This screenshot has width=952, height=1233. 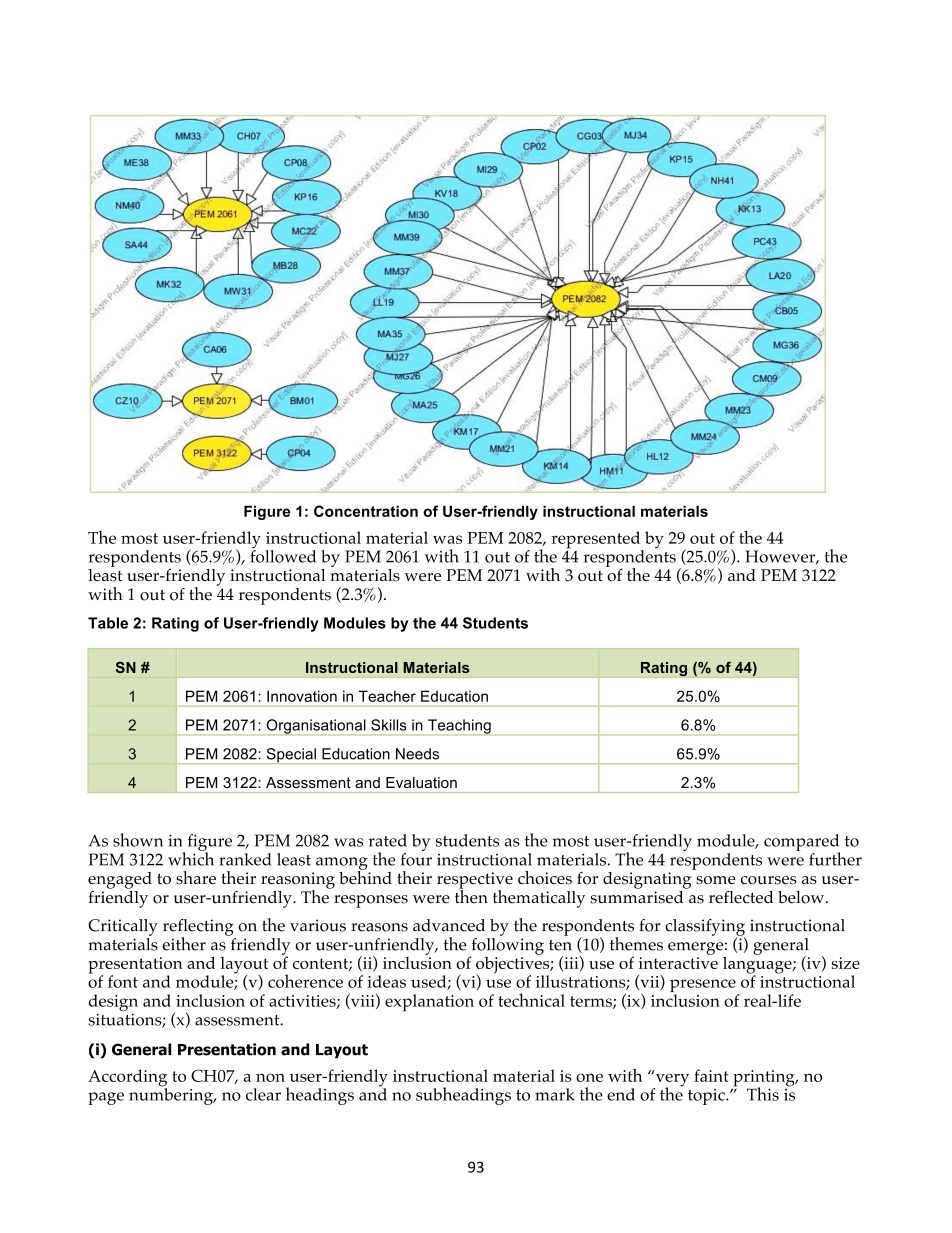 What do you see at coordinates (366, 511) in the screenshot?
I see `Concentration` at bounding box center [366, 511].
